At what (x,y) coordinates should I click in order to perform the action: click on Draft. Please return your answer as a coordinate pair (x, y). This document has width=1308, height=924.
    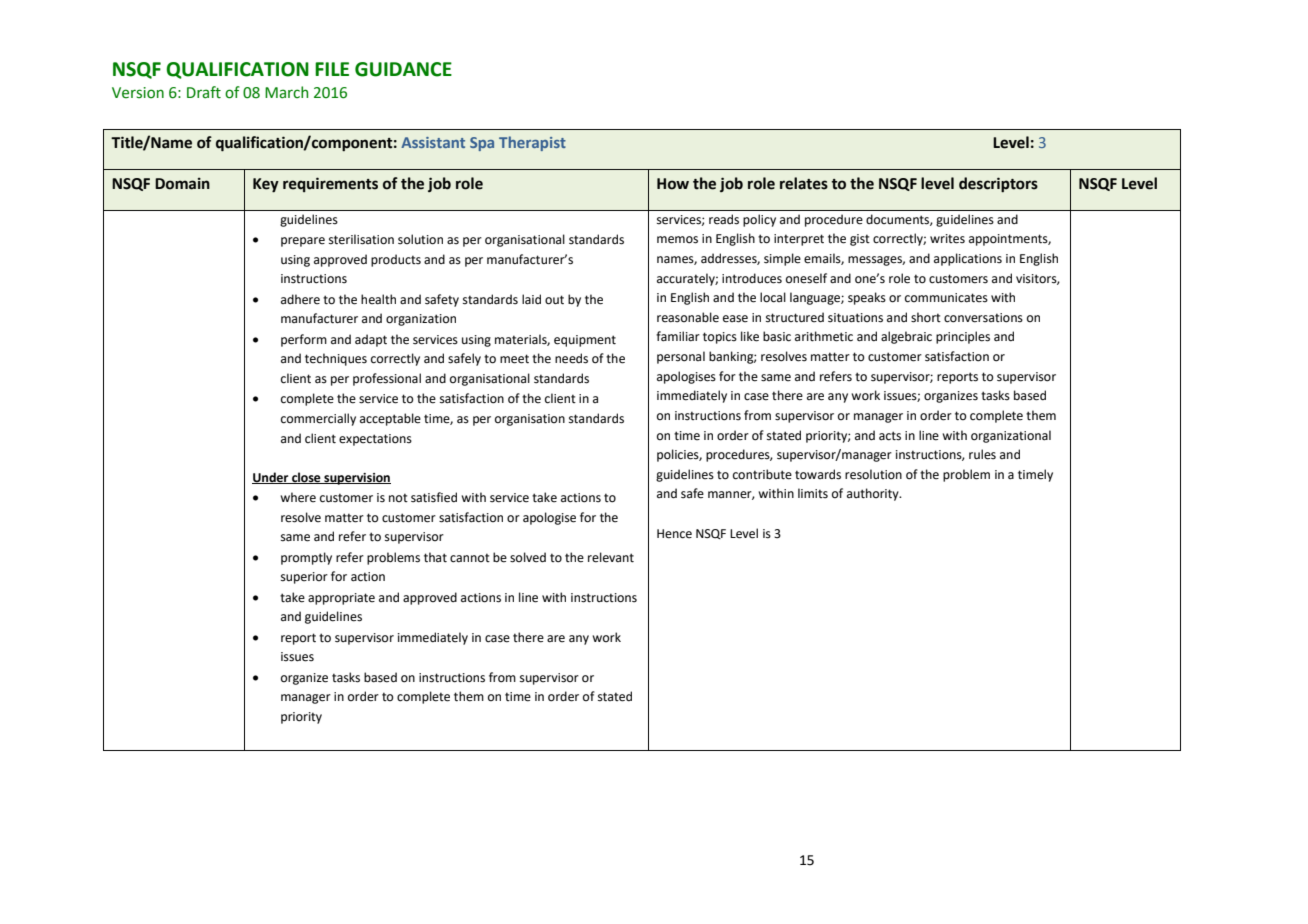
    Looking at the image, I should click on (204, 92).
